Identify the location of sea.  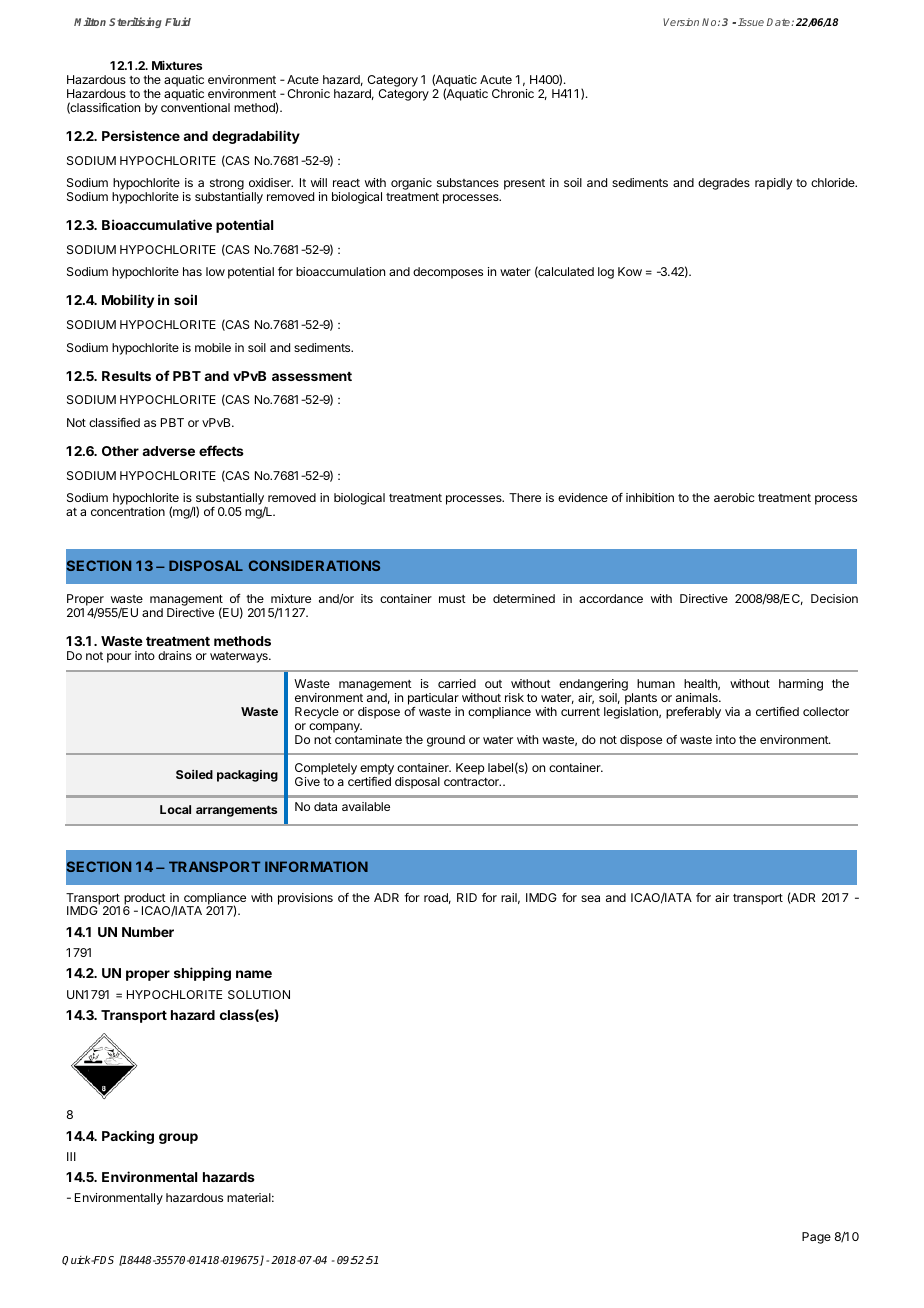
(590, 898).
